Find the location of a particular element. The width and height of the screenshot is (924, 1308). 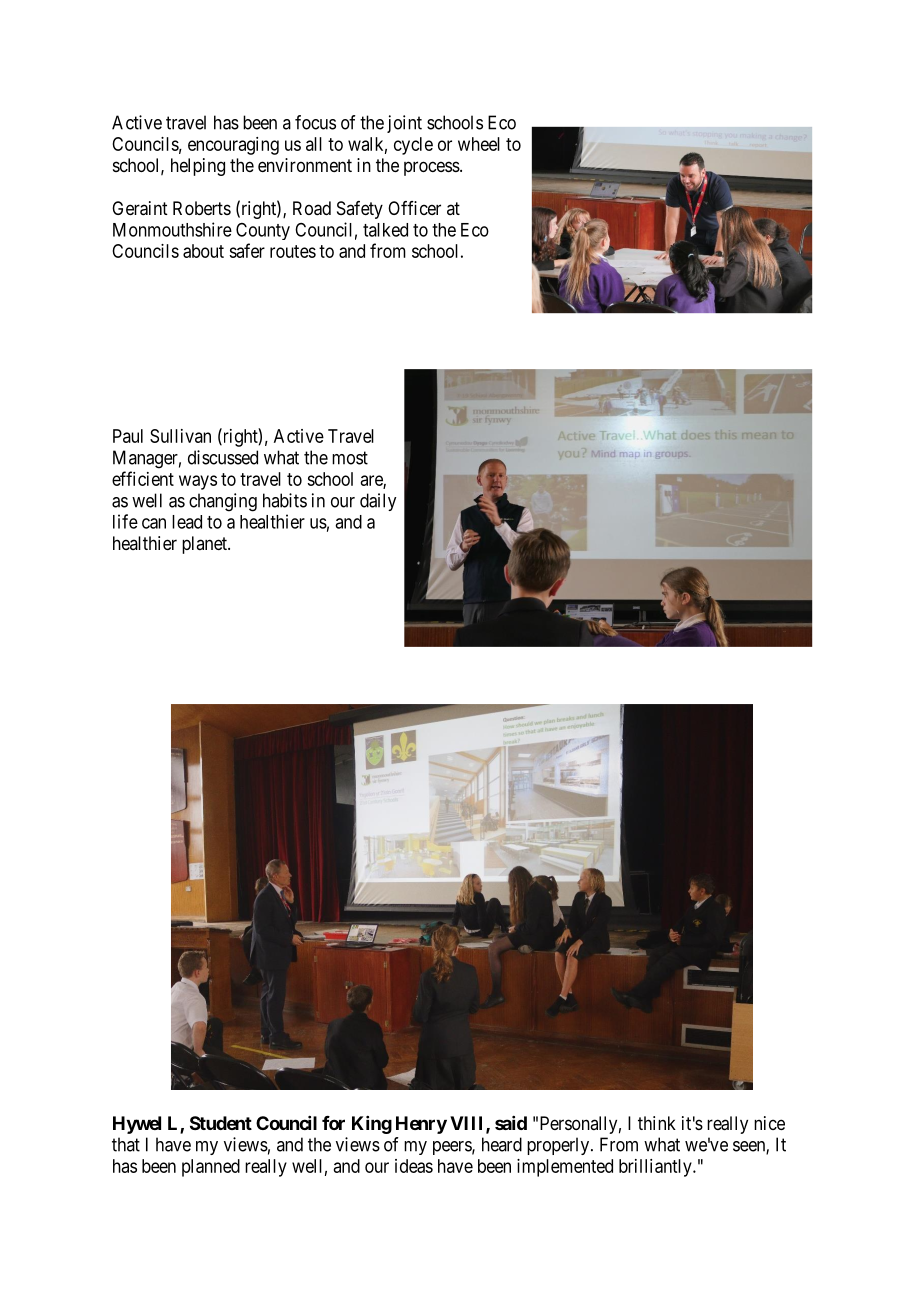

ways is located at coordinates (198, 482).
